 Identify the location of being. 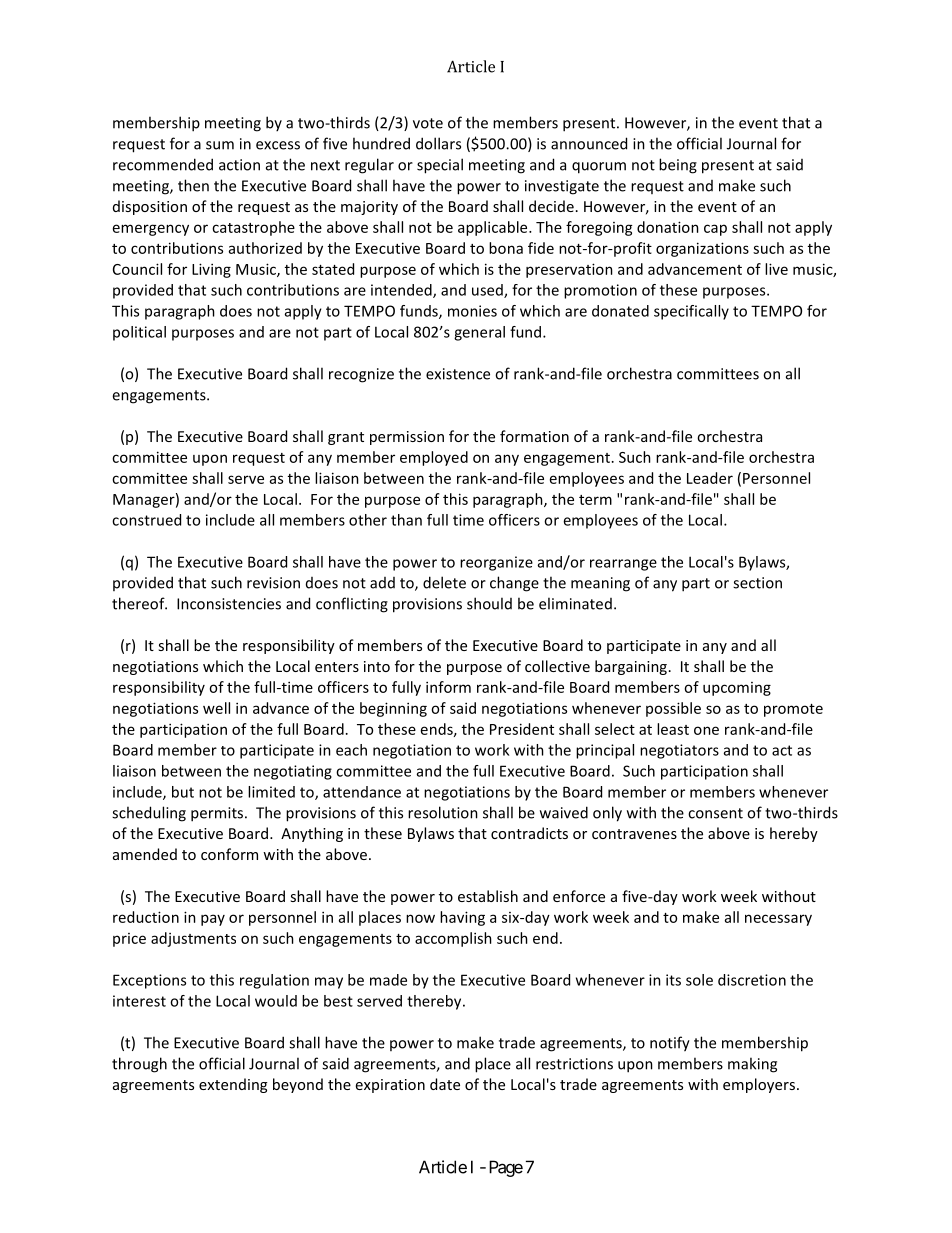
(678, 166).
